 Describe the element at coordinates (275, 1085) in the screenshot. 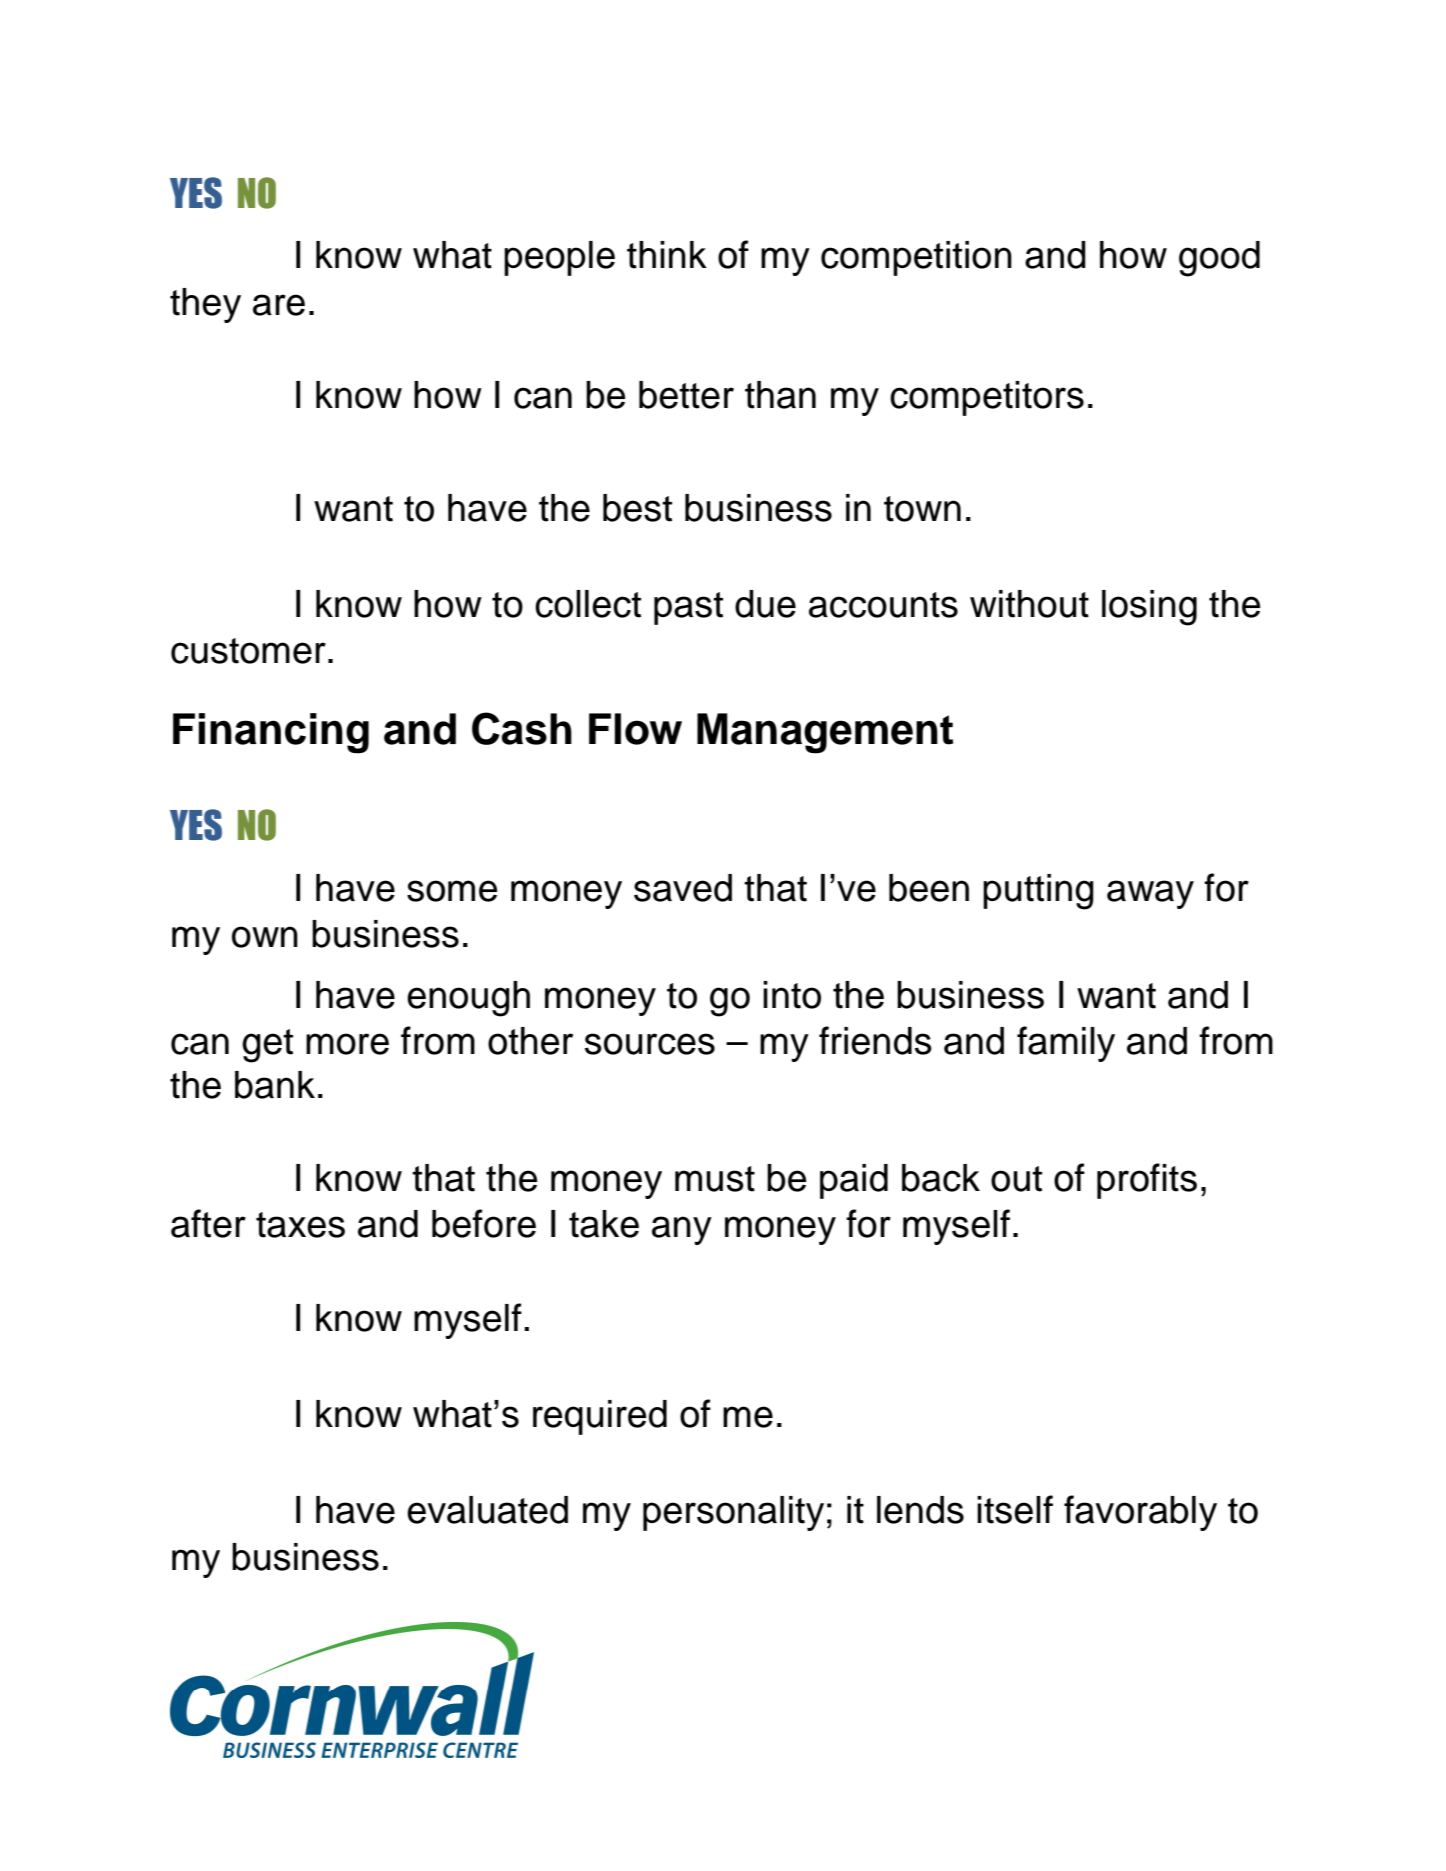

I see `bank` at that location.
